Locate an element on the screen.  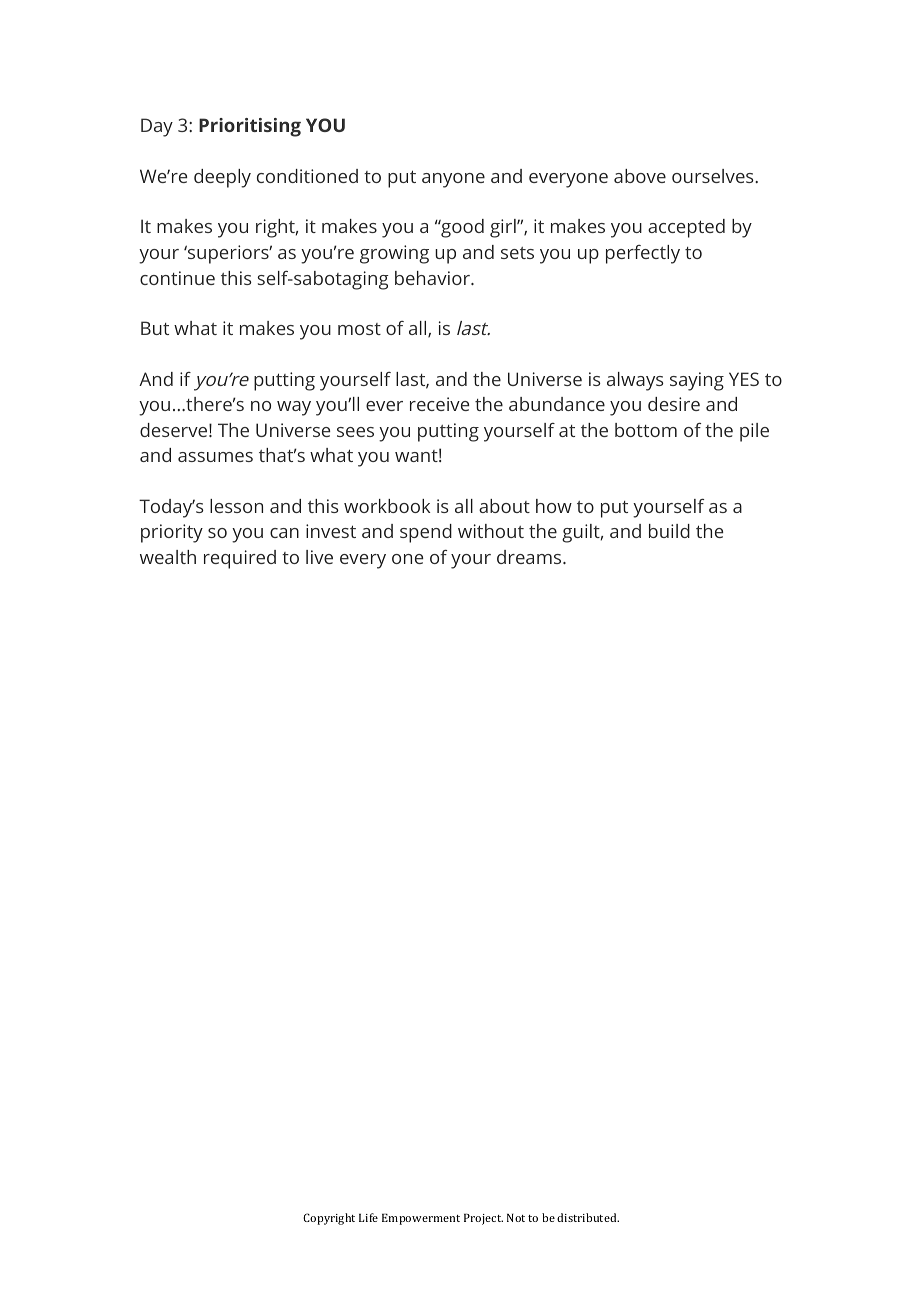
dreams is located at coordinates (530, 557).
